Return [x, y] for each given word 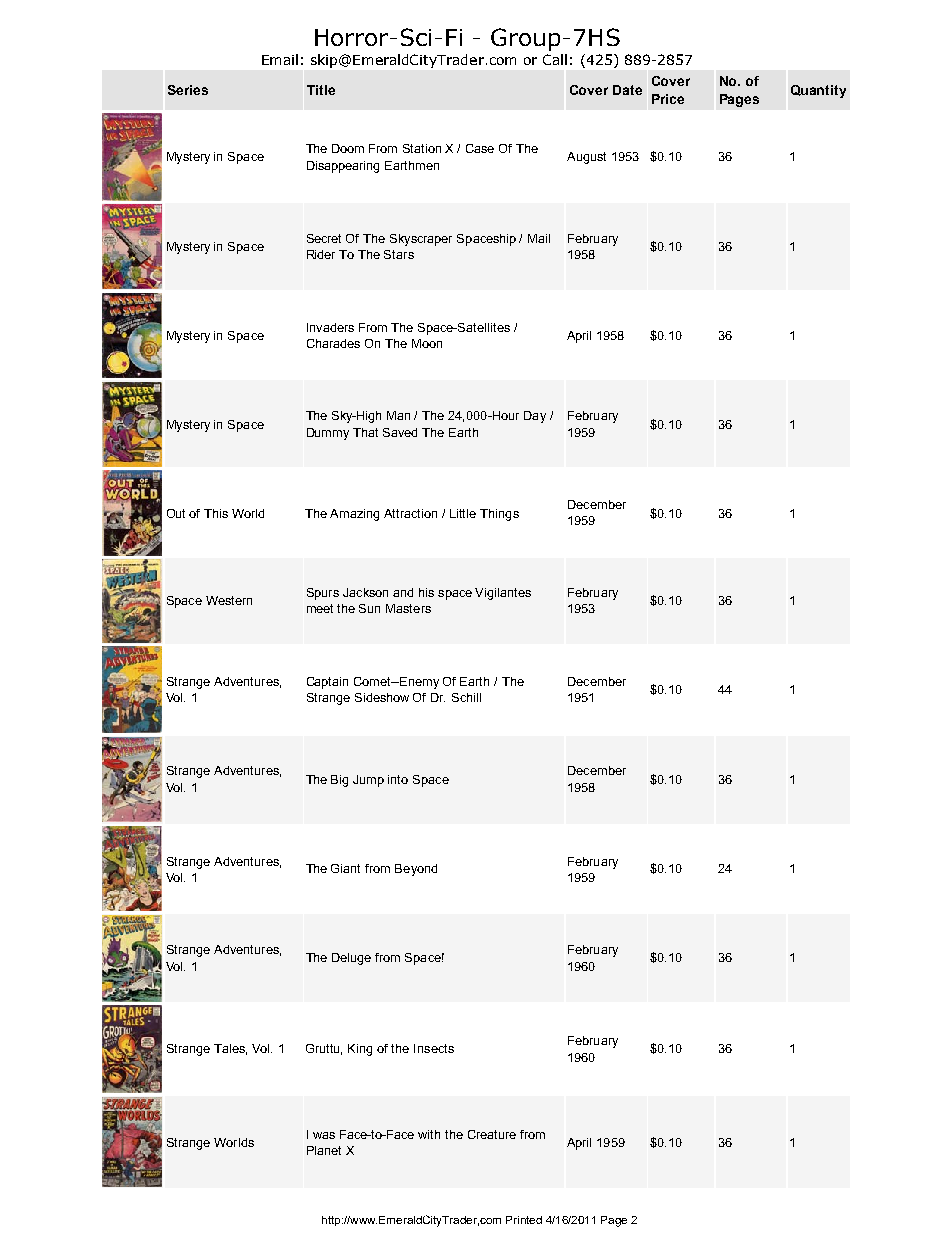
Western [229, 600]
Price [668, 99]
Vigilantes [503, 594]
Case [480, 148]
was [324, 1135]
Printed [524, 1220]
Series [188, 90]
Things [499, 515]
